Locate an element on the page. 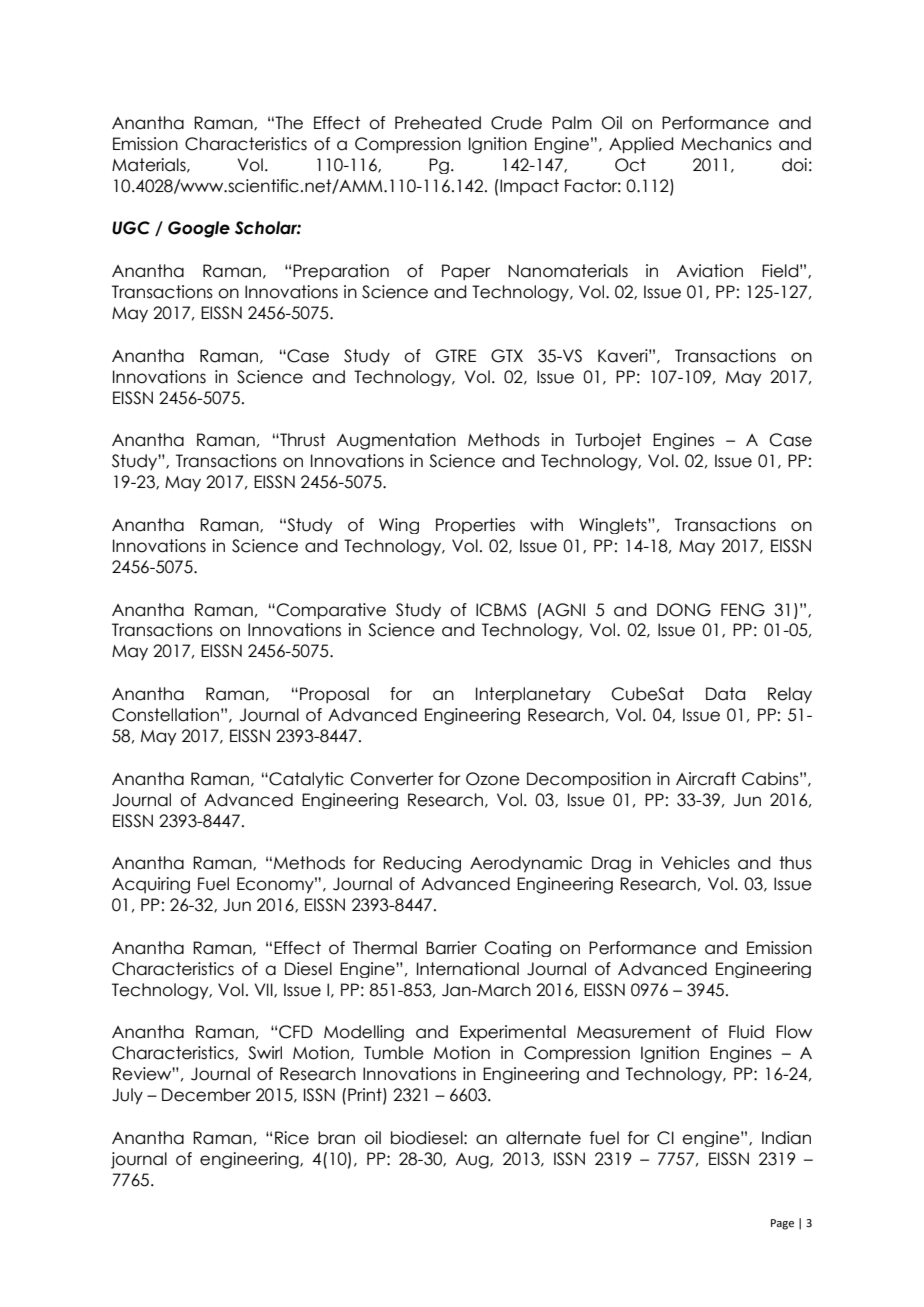 Image resolution: width=924 pixels, height=1307 pixels. Properties is located at coordinates (475, 526).
